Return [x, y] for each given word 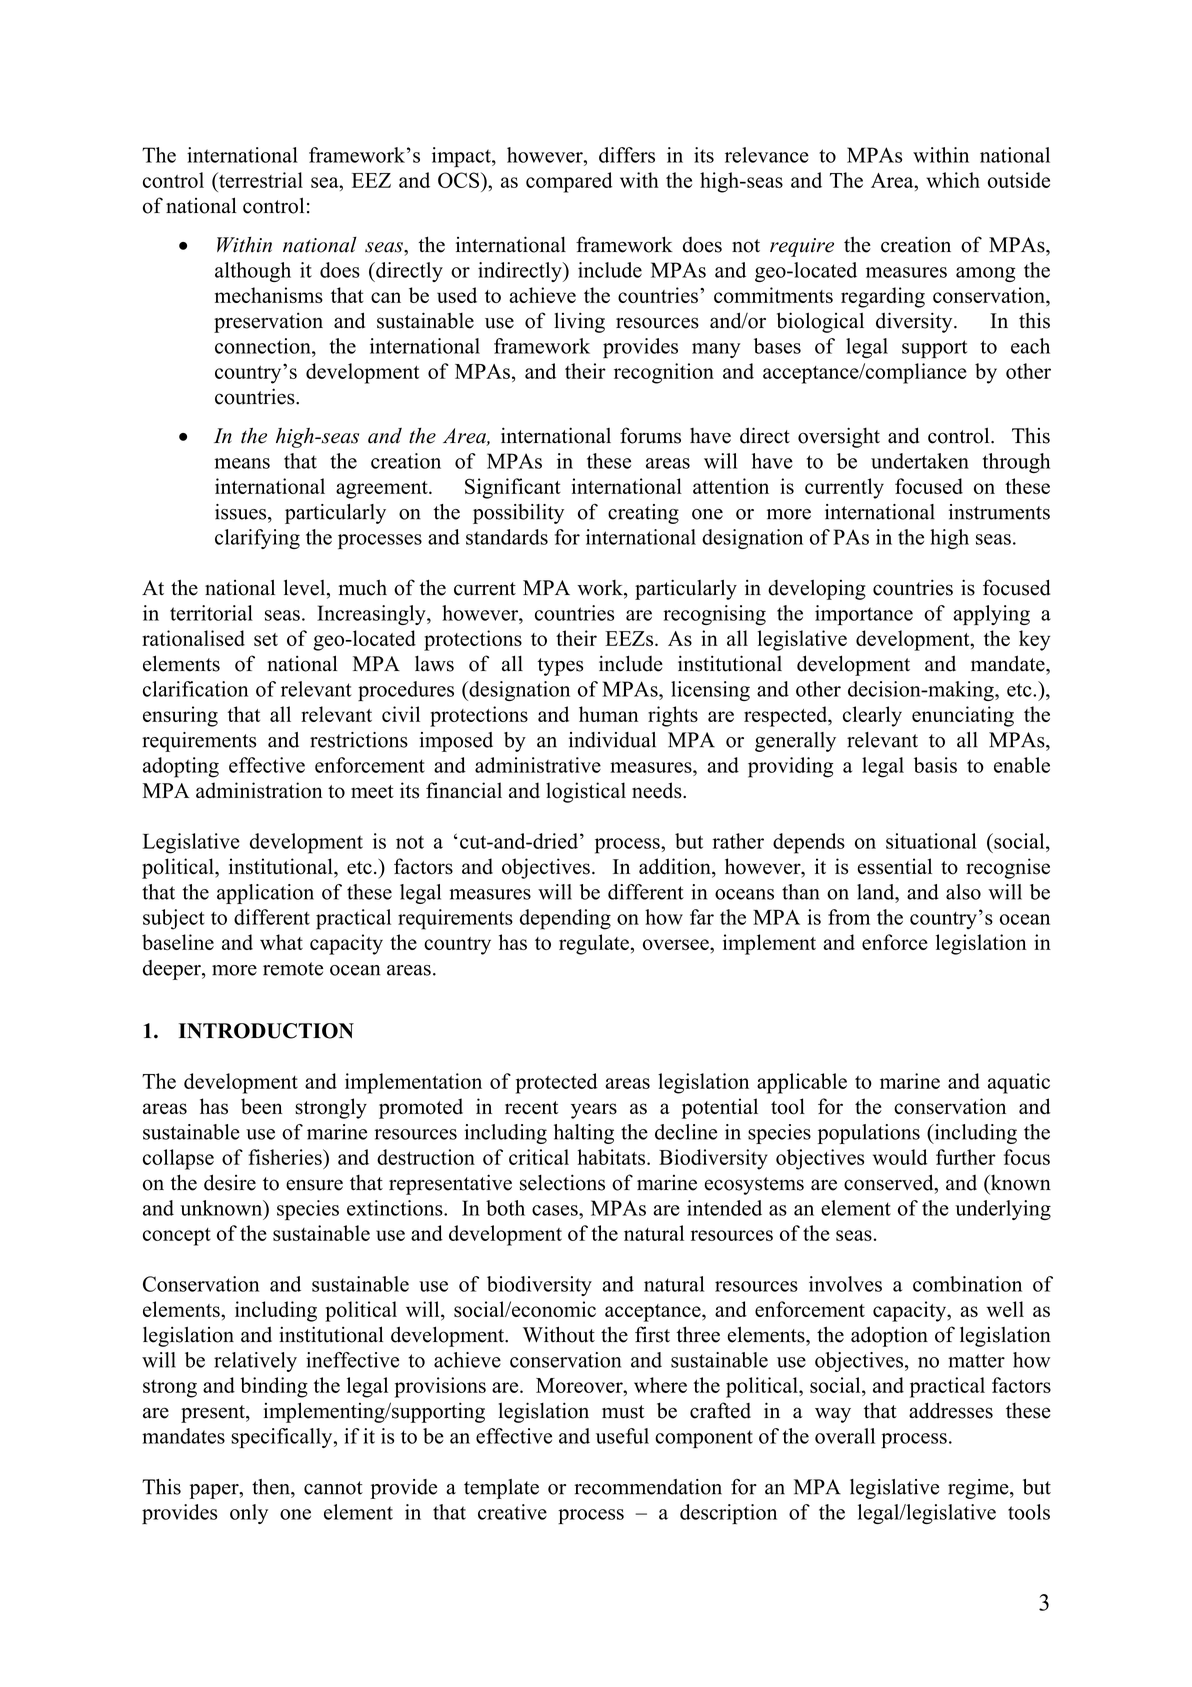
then [272, 1487]
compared [569, 182]
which [953, 180]
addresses [951, 1410]
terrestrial [260, 180]
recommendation [648, 1487]
